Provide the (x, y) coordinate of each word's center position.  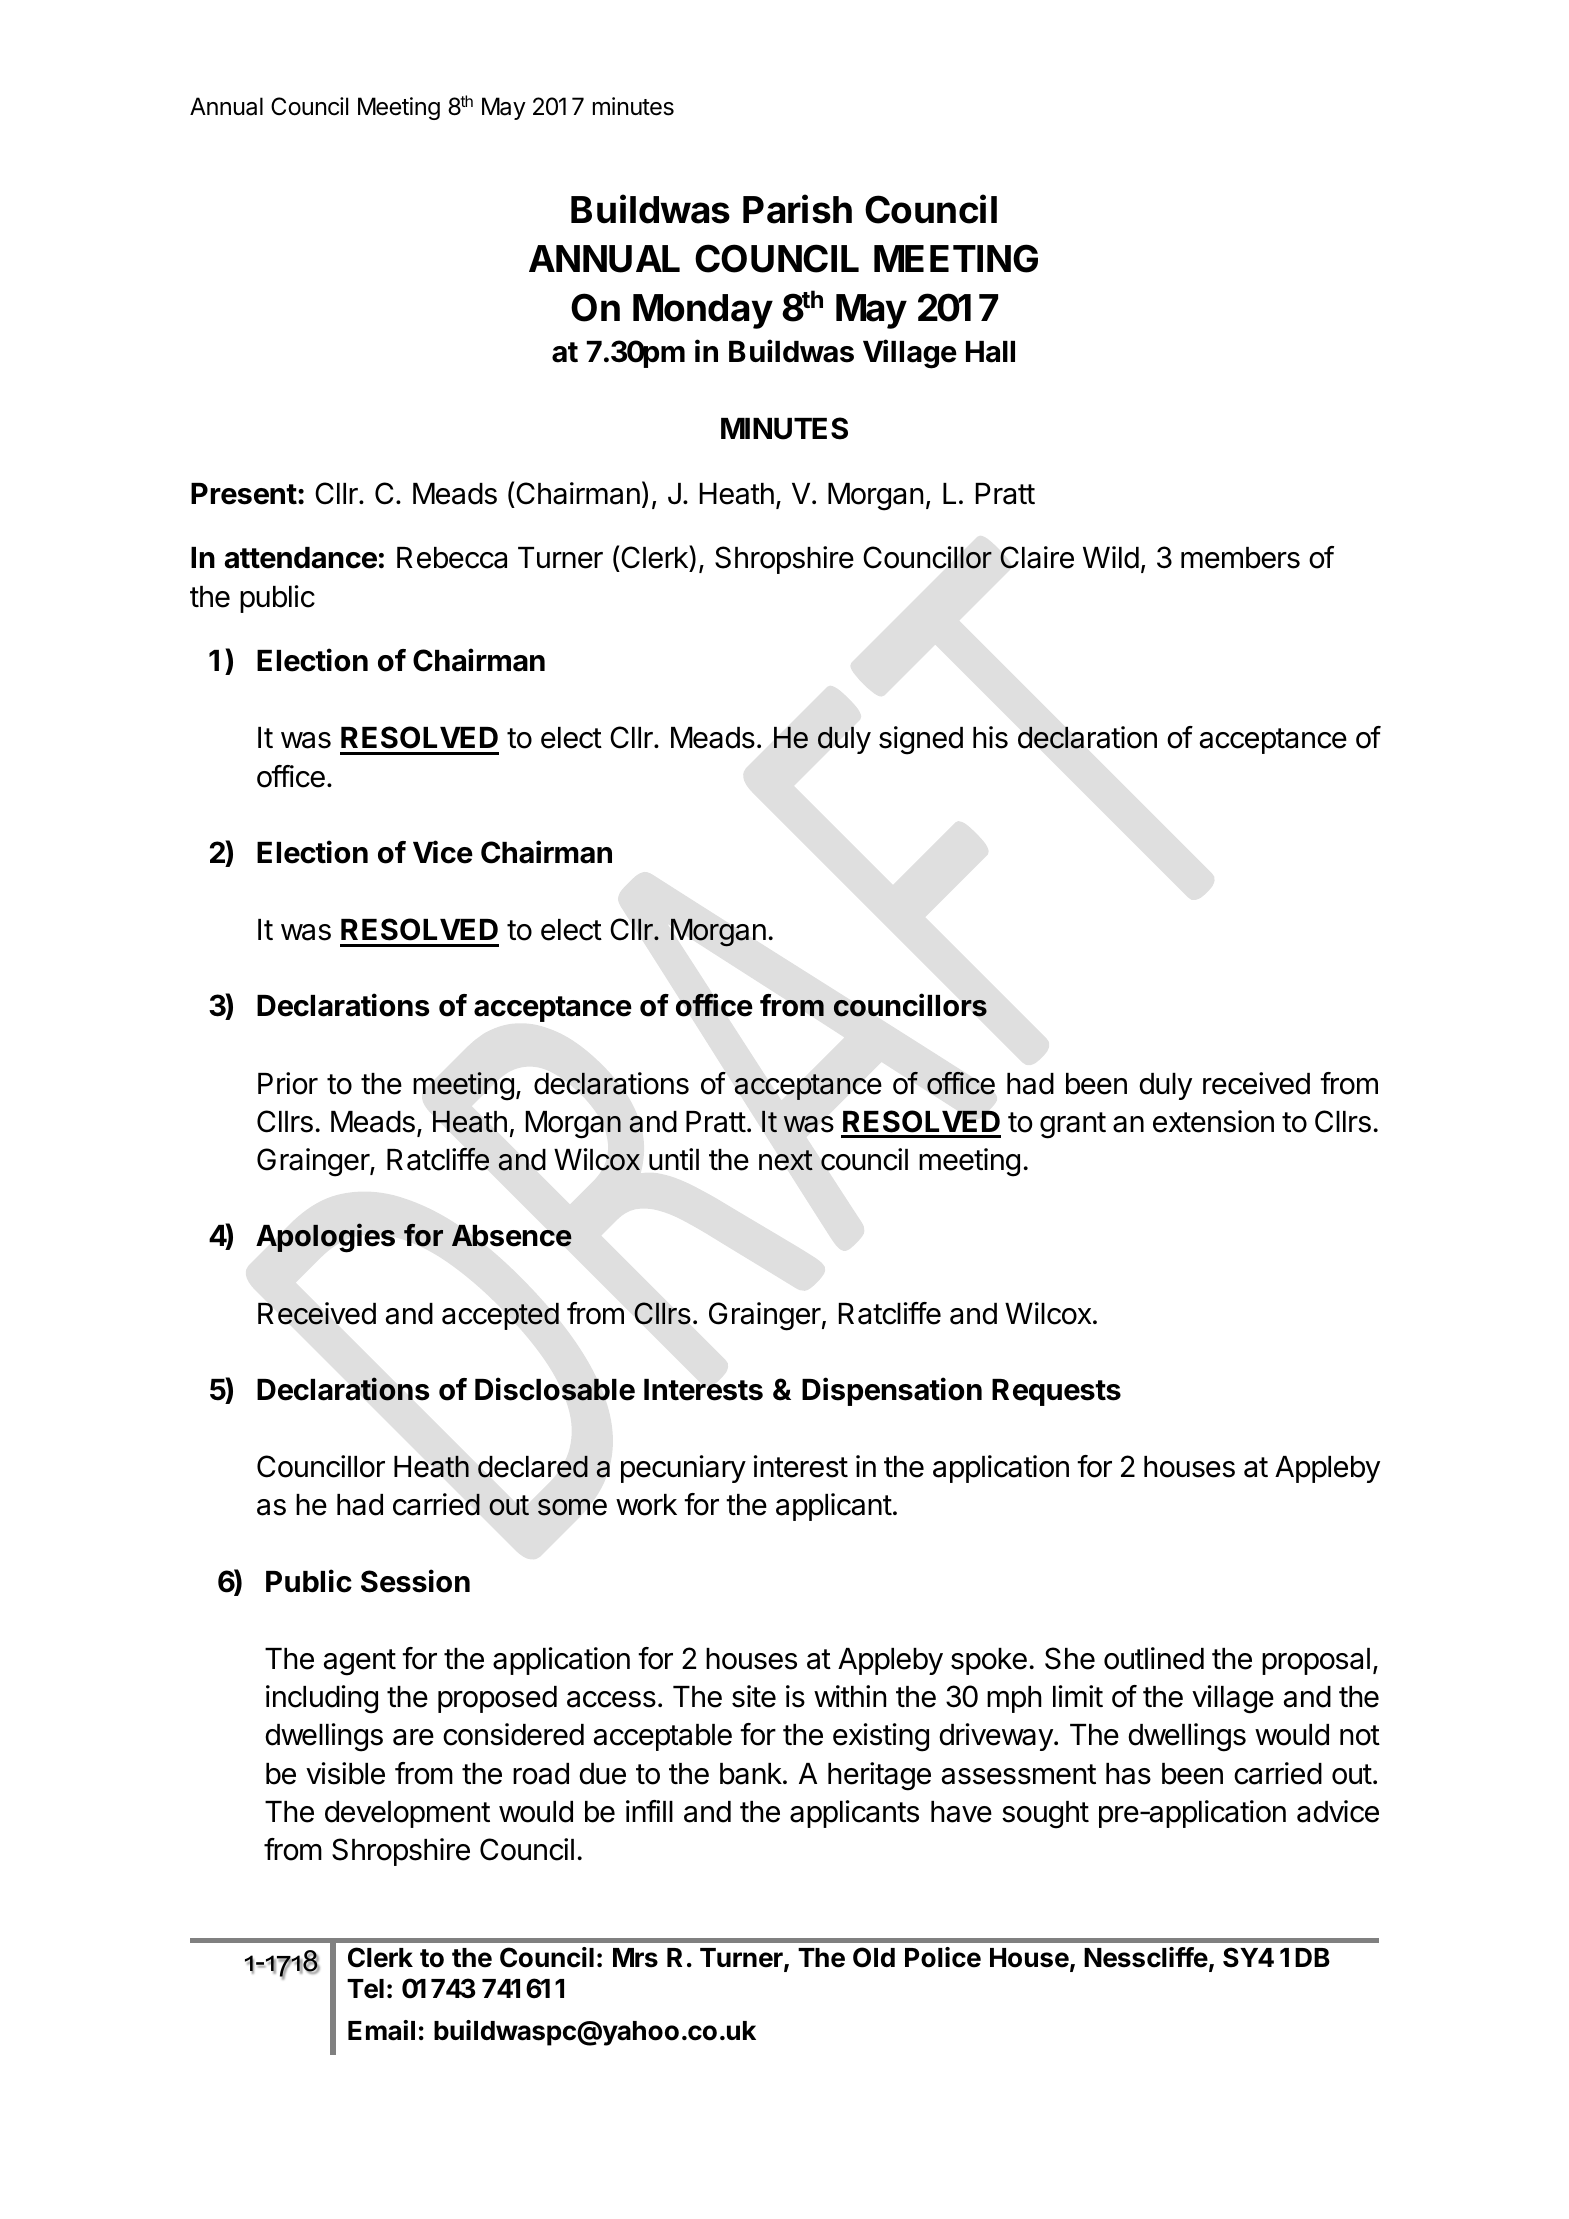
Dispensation (892, 1391)
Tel (365, 1989)
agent (360, 1662)
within (850, 1696)
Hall (990, 352)
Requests (1056, 1392)
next (786, 1160)
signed (921, 740)
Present (244, 494)
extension (1213, 1121)
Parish (797, 209)
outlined (1154, 1658)
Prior (288, 1083)
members (1240, 558)
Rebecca (452, 558)
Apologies (325, 1237)
